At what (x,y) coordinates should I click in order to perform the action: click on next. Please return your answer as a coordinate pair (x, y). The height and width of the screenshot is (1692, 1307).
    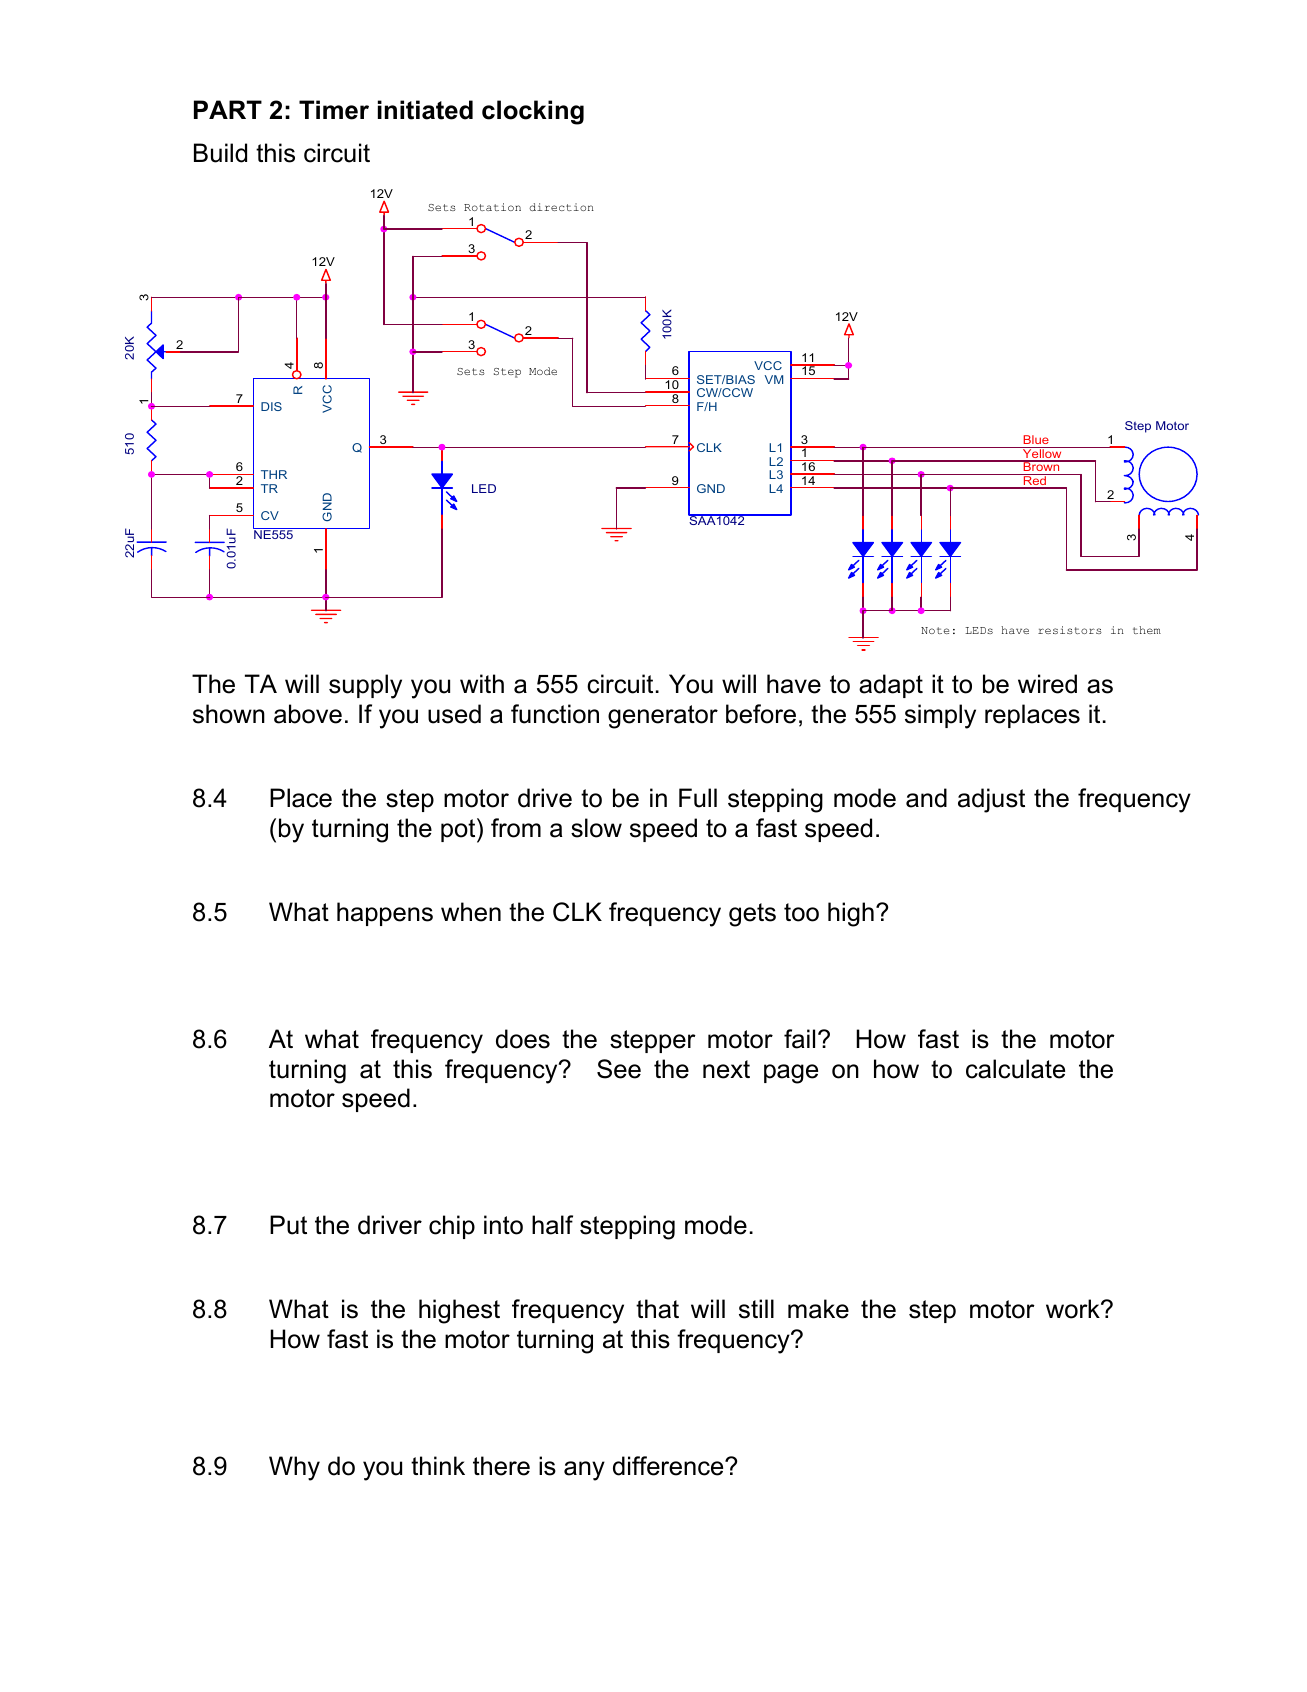
    Looking at the image, I should click on (726, 1069).
